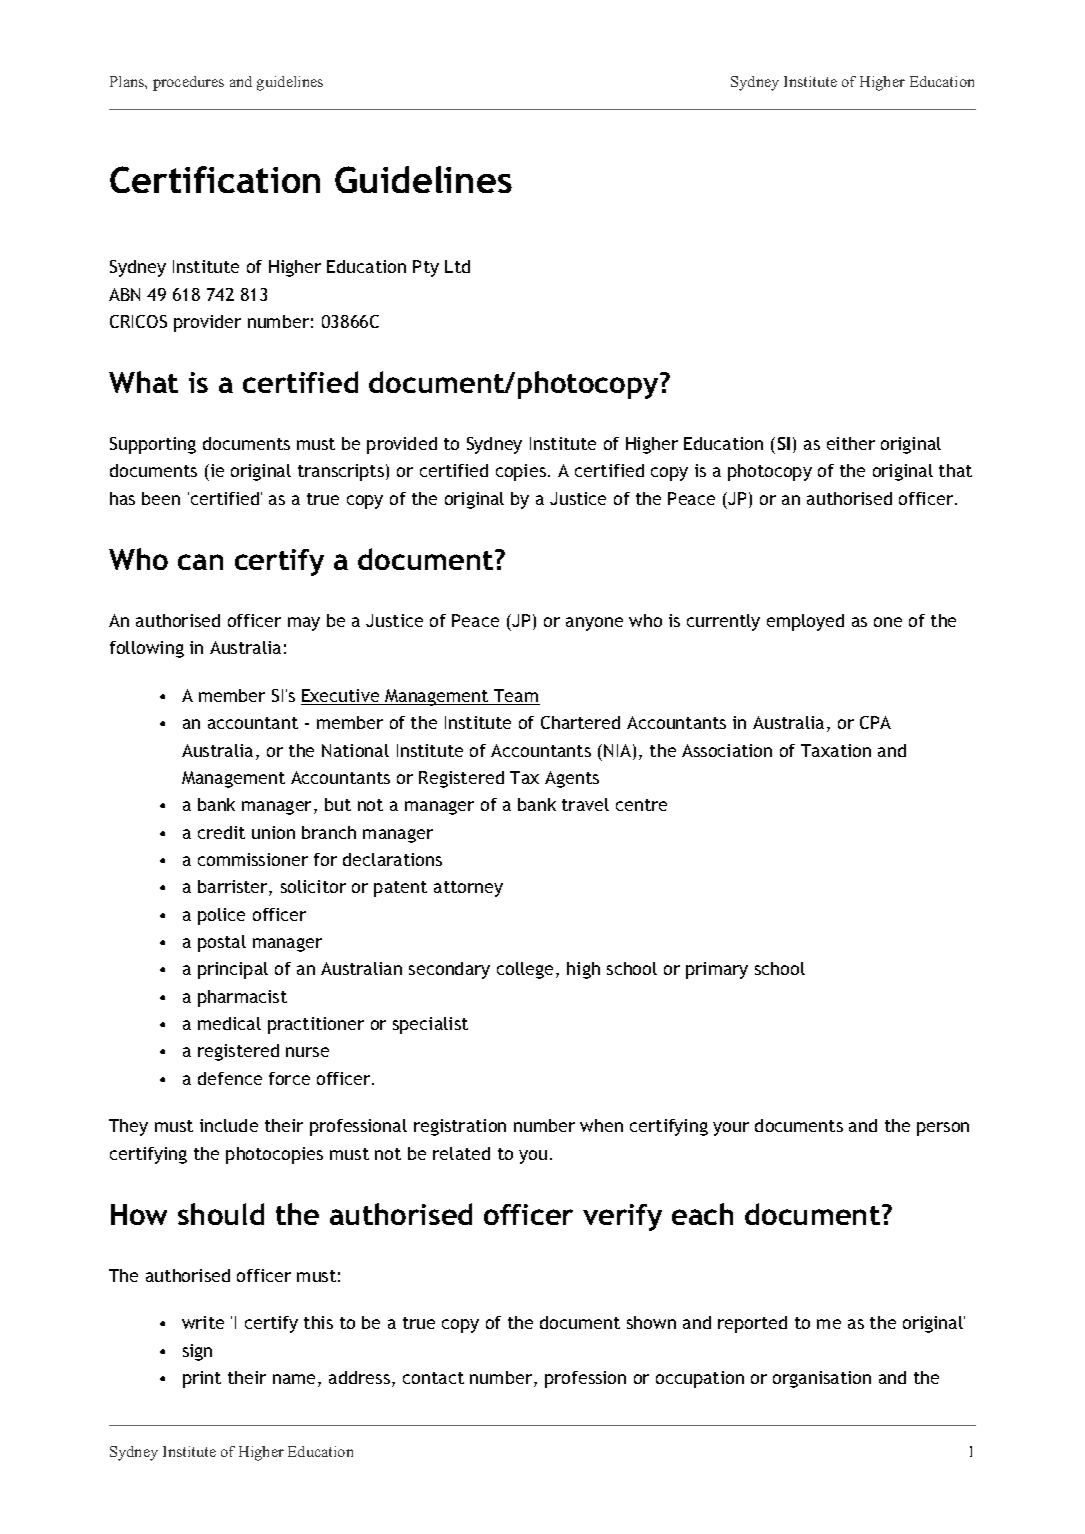  What do you see at coordinates (221, 832) in the document?
I see `credit` at bounding box center [221, 832].
